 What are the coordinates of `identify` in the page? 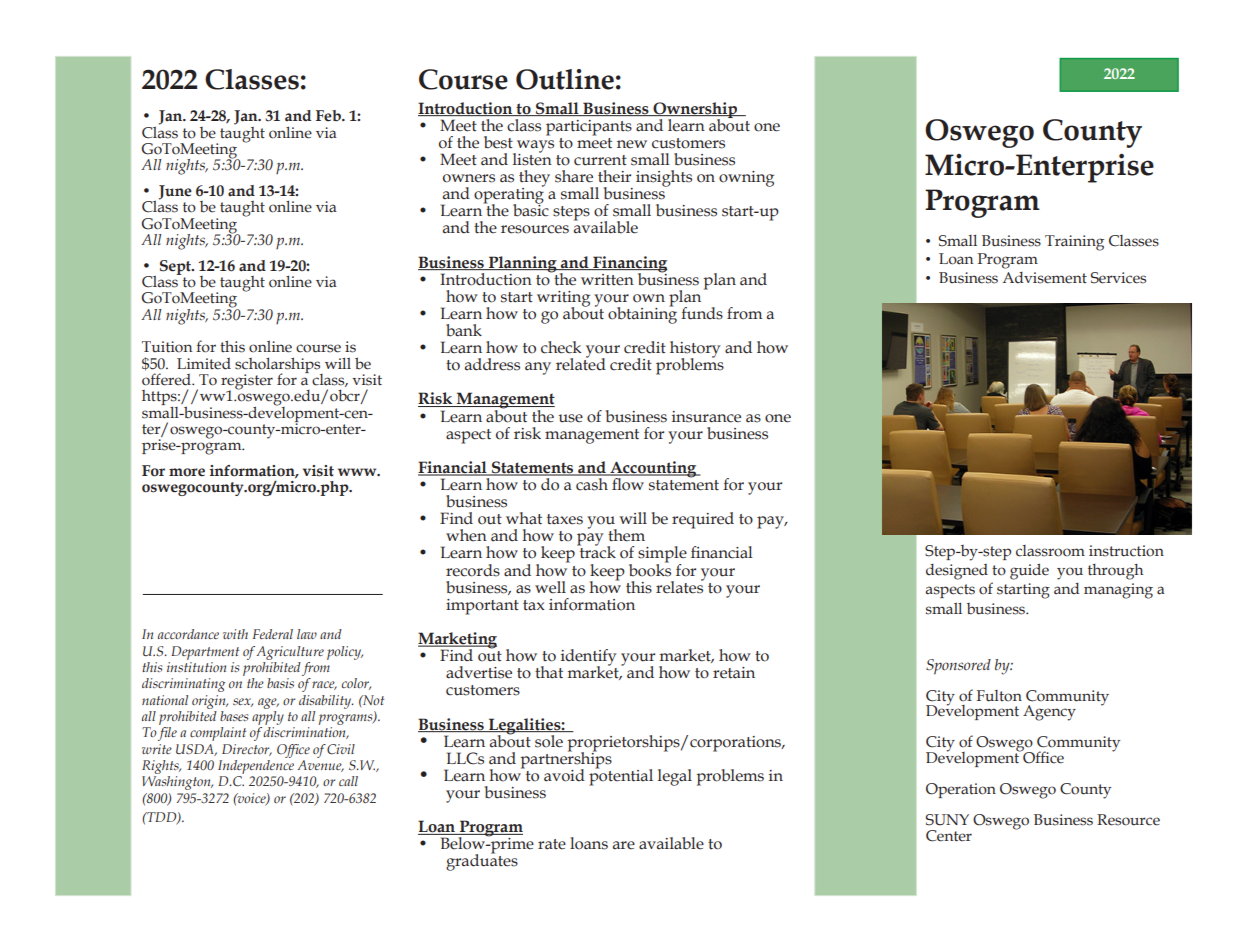 It's located at (588, 658).
